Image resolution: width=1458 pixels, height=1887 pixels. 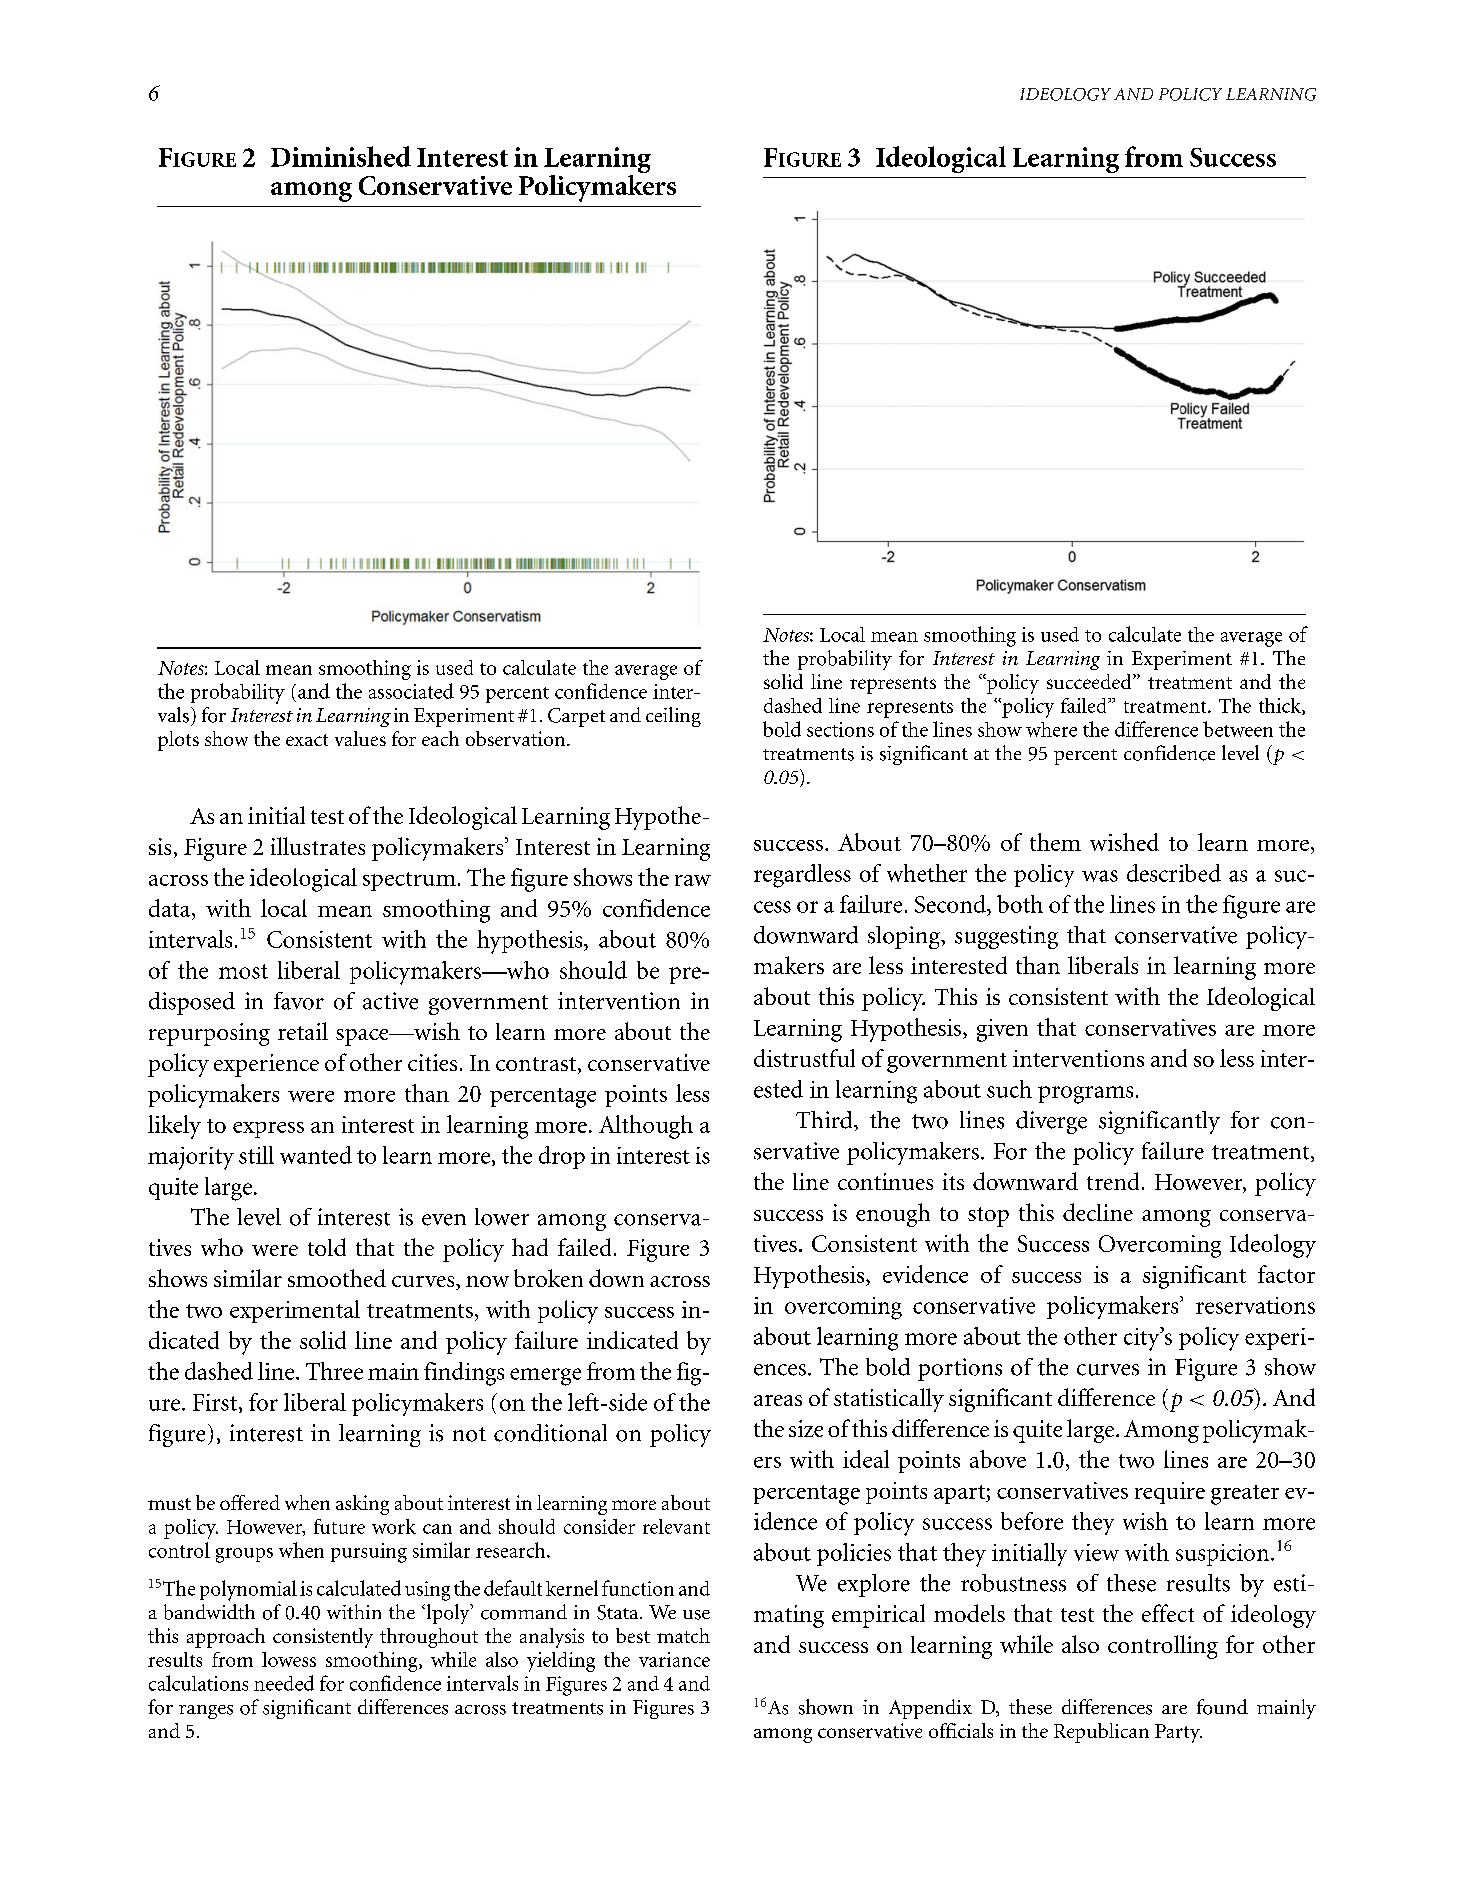 I want to click on needed, so click(x=284, y=1683).
